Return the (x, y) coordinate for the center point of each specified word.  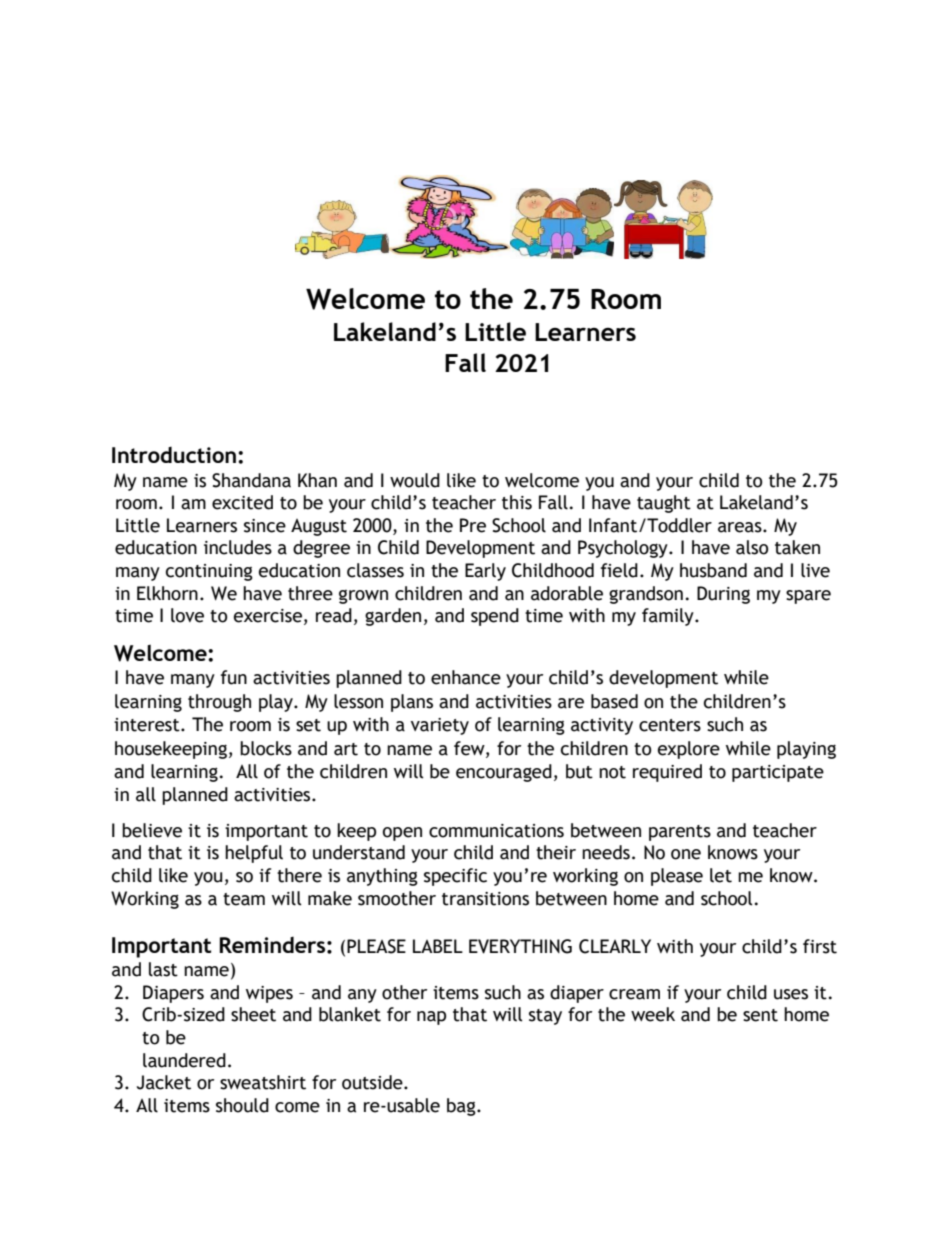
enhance (466, 677)
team (244, 899)
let (721, 875)
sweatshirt (263, 1082)
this (517, 502)
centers (670, 725)
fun (234, 677)
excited (242, 502)
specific (455, 877)
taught (664, 504)
